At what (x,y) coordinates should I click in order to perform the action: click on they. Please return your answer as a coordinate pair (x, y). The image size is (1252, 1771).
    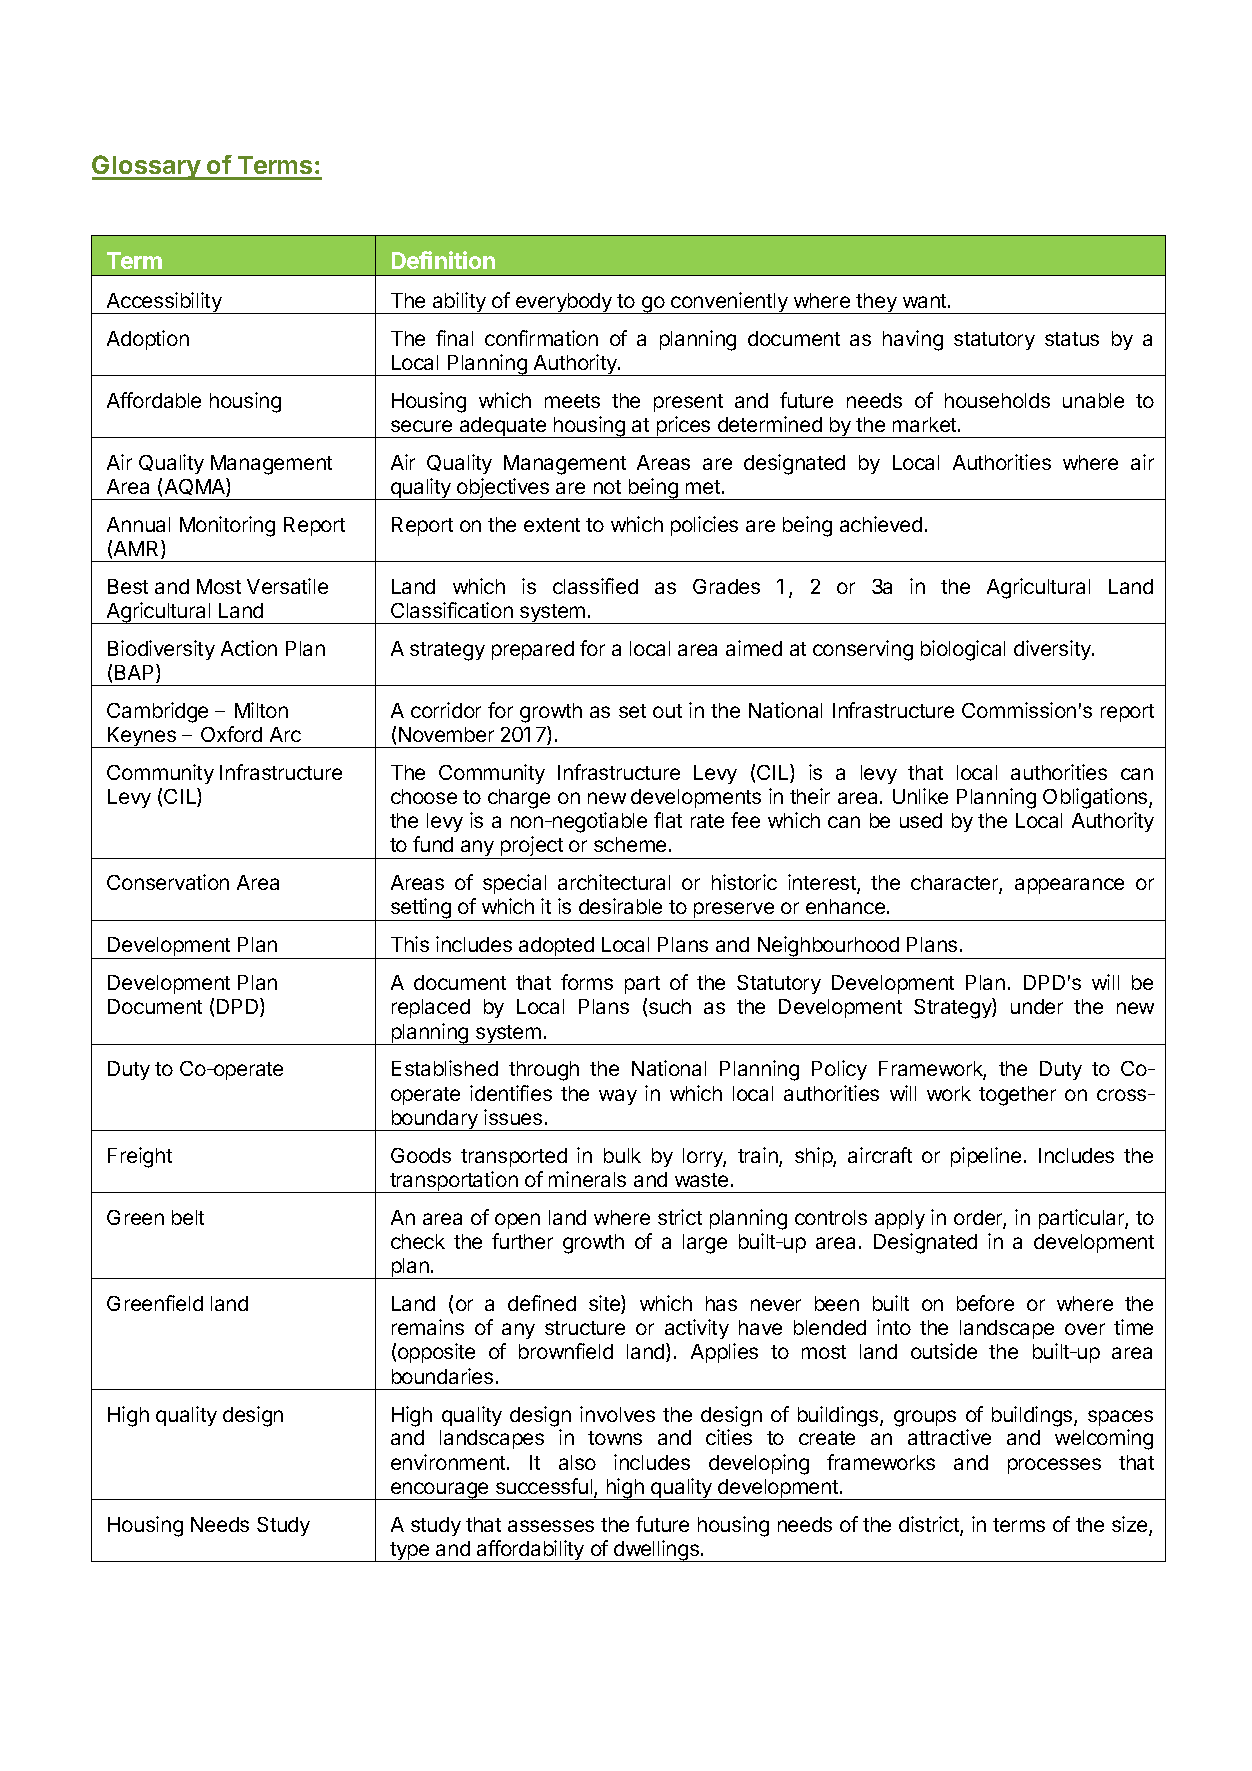
    Looking at the image, I should click on (877, 303).
